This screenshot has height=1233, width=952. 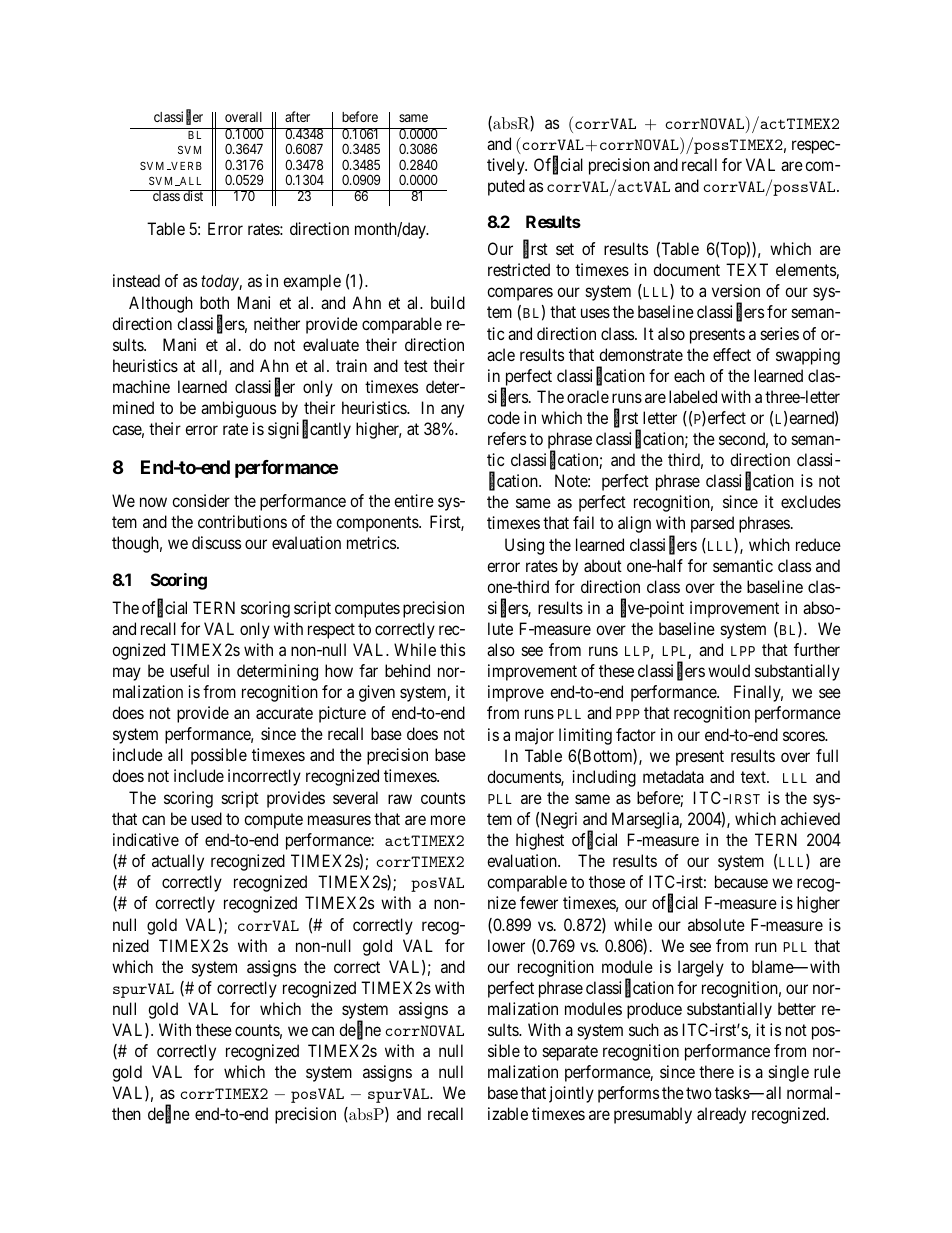 I want to click on used, so click(x=206, y=818).
